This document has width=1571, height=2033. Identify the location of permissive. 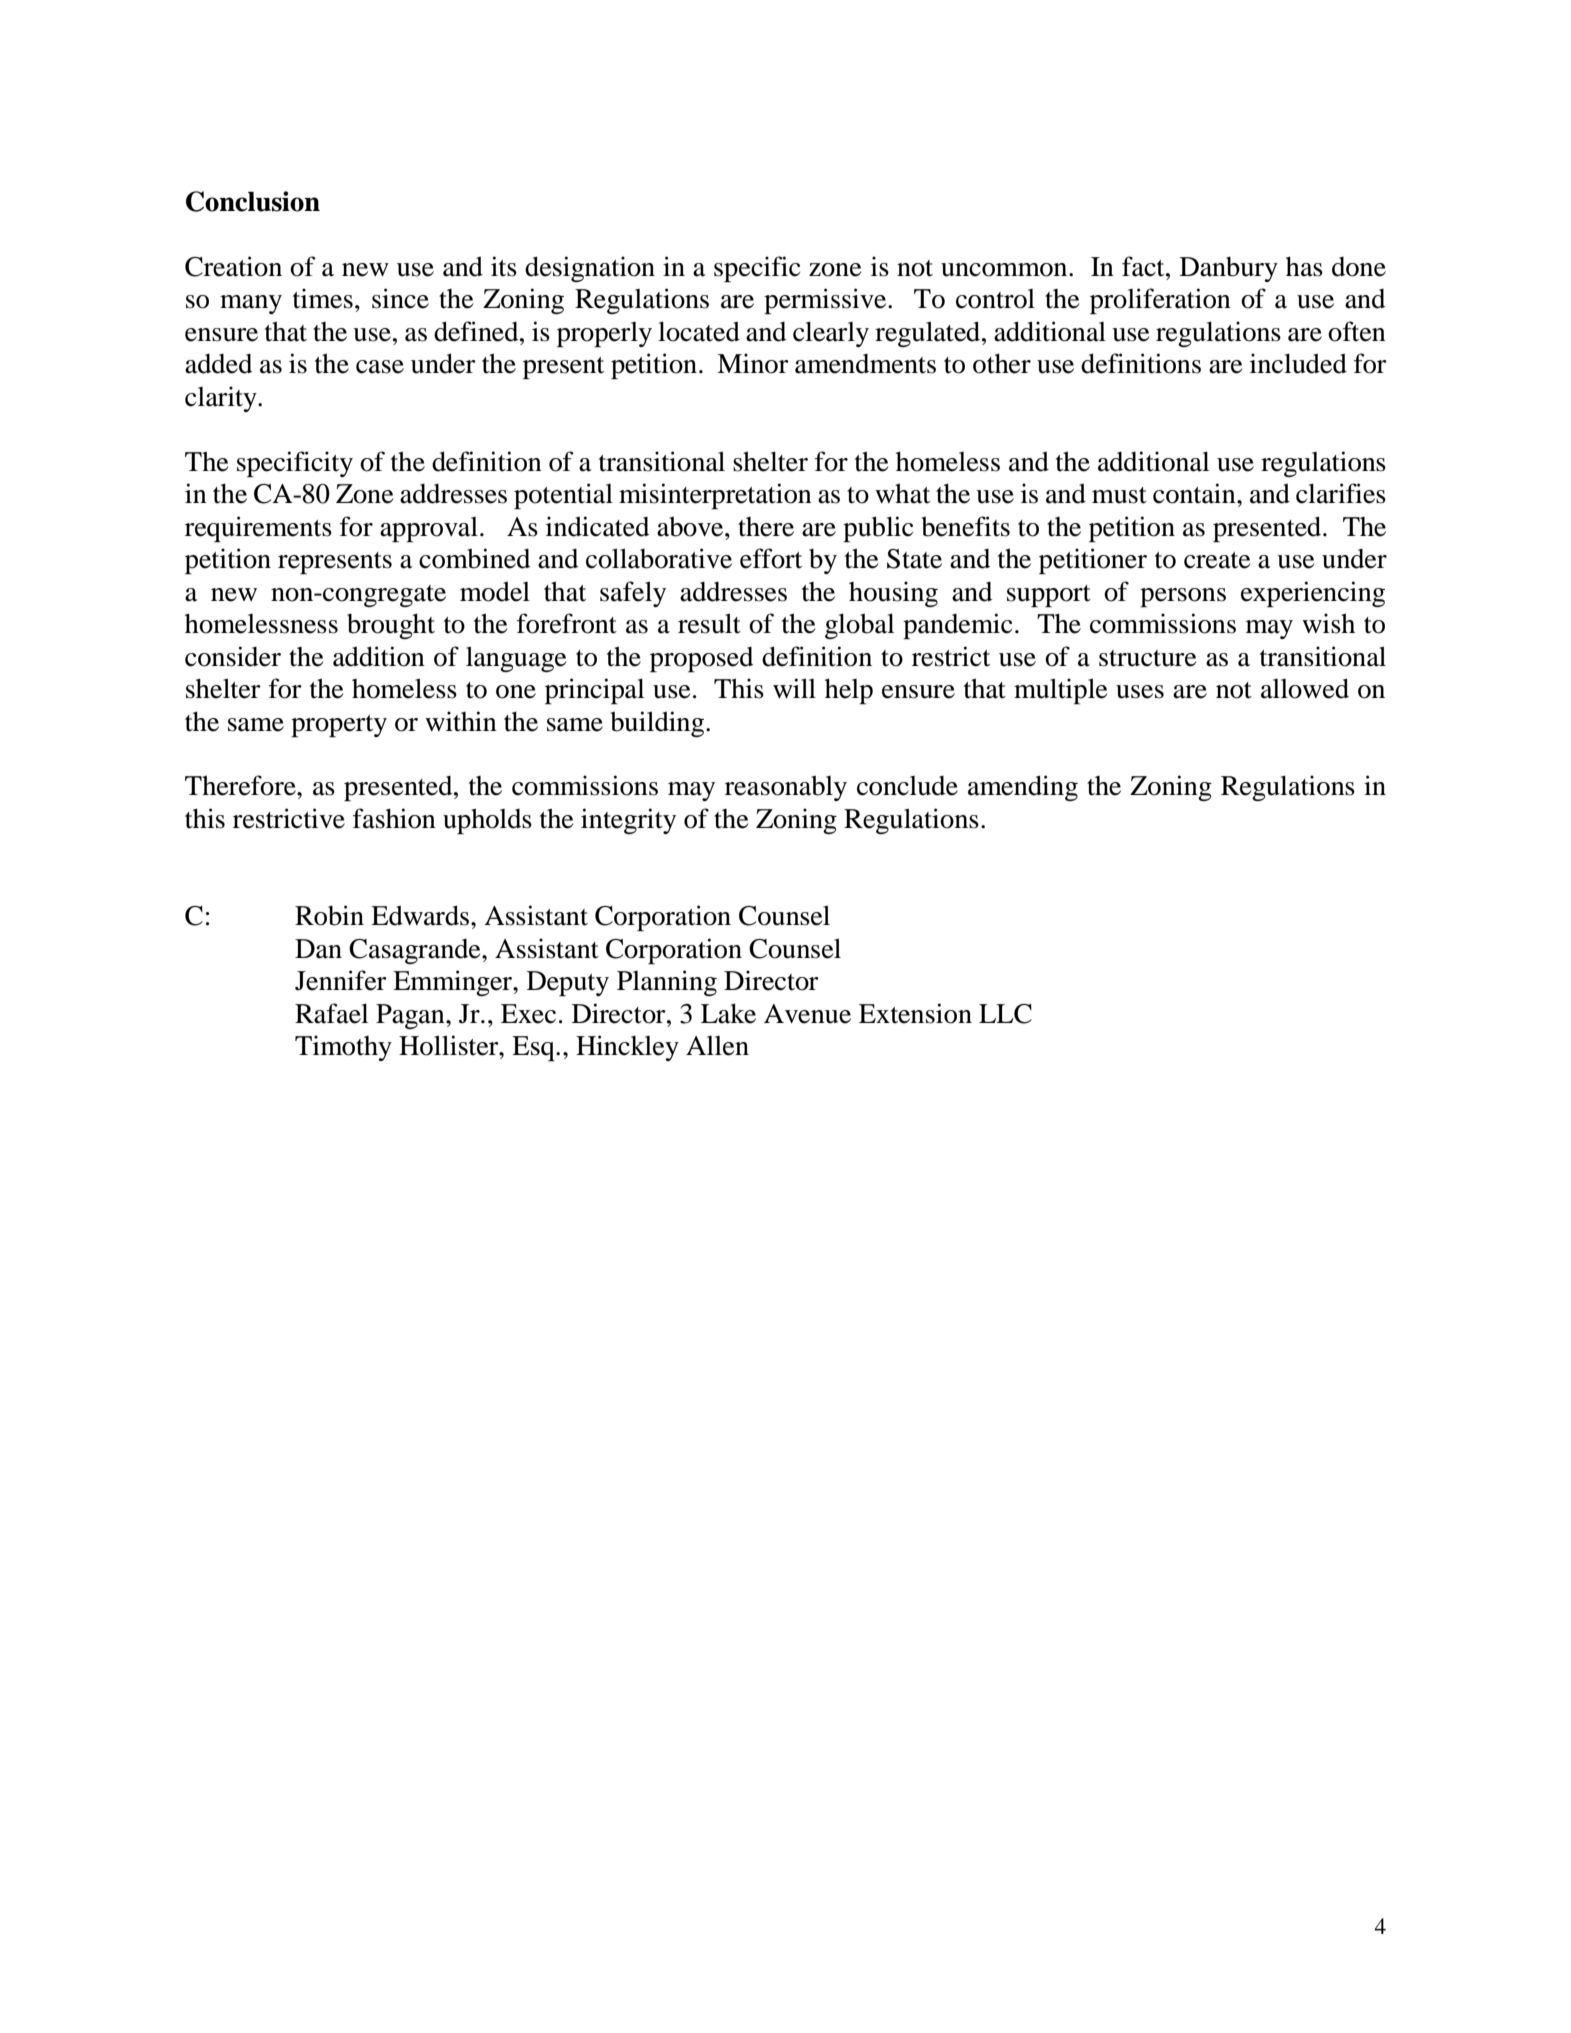
(826, 301).
